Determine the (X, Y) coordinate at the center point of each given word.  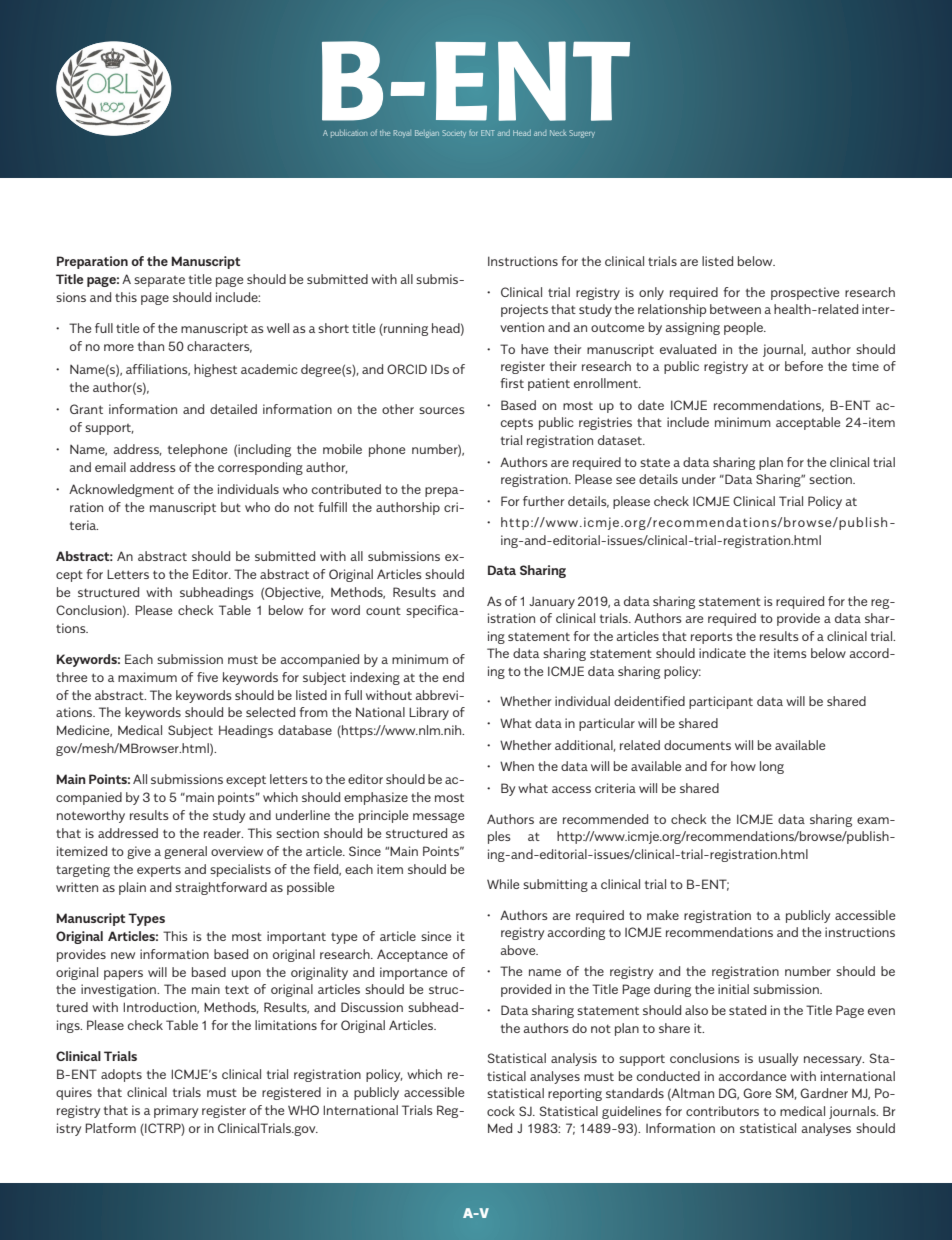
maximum (147, 677)
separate (159, 281)
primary (176, 1111)
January (552, 602)
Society (454, 133)
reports (712, 638)
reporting (575, 1094)
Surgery (582, 134)
